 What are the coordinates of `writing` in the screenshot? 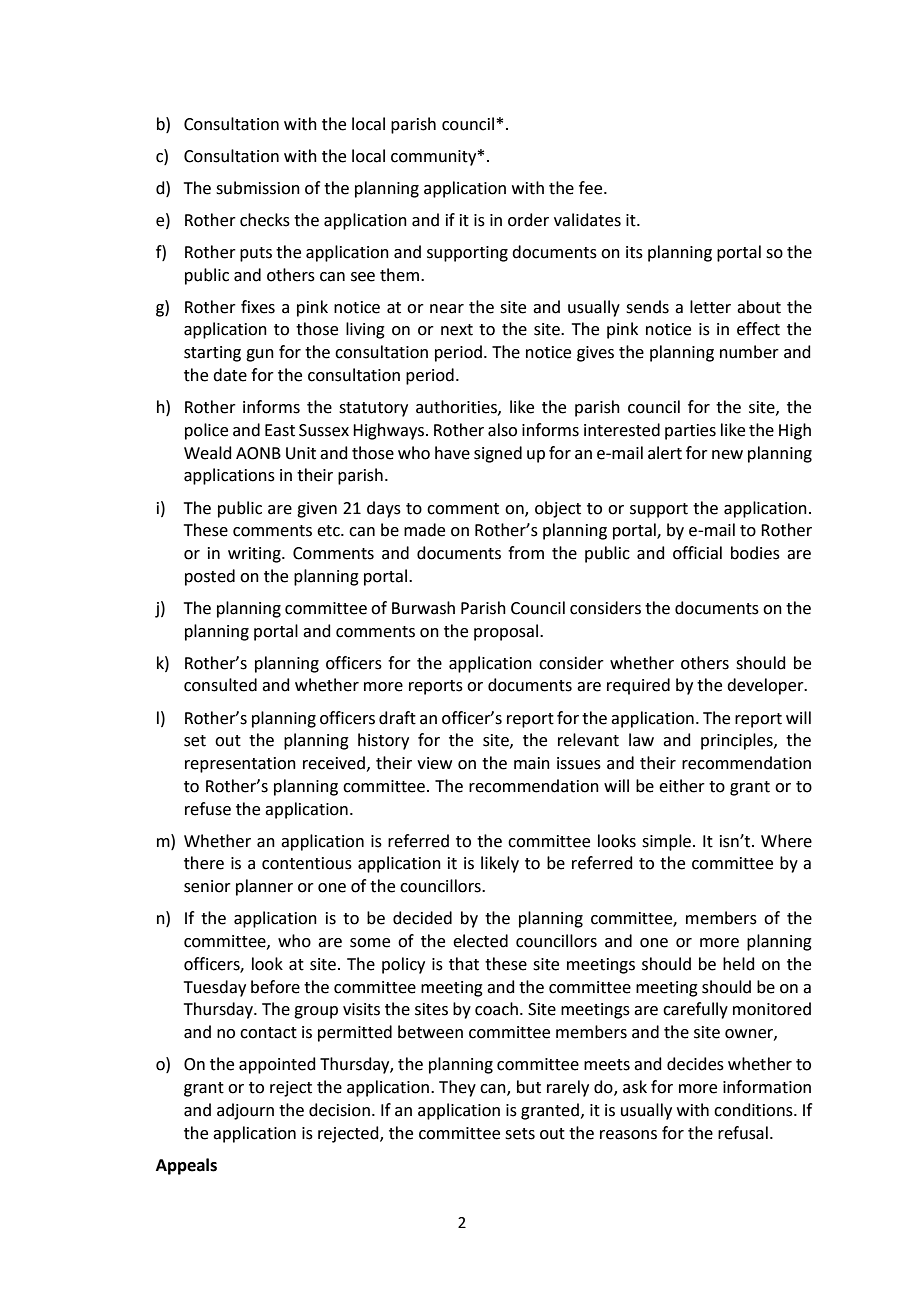 It's located at (255, 555).
